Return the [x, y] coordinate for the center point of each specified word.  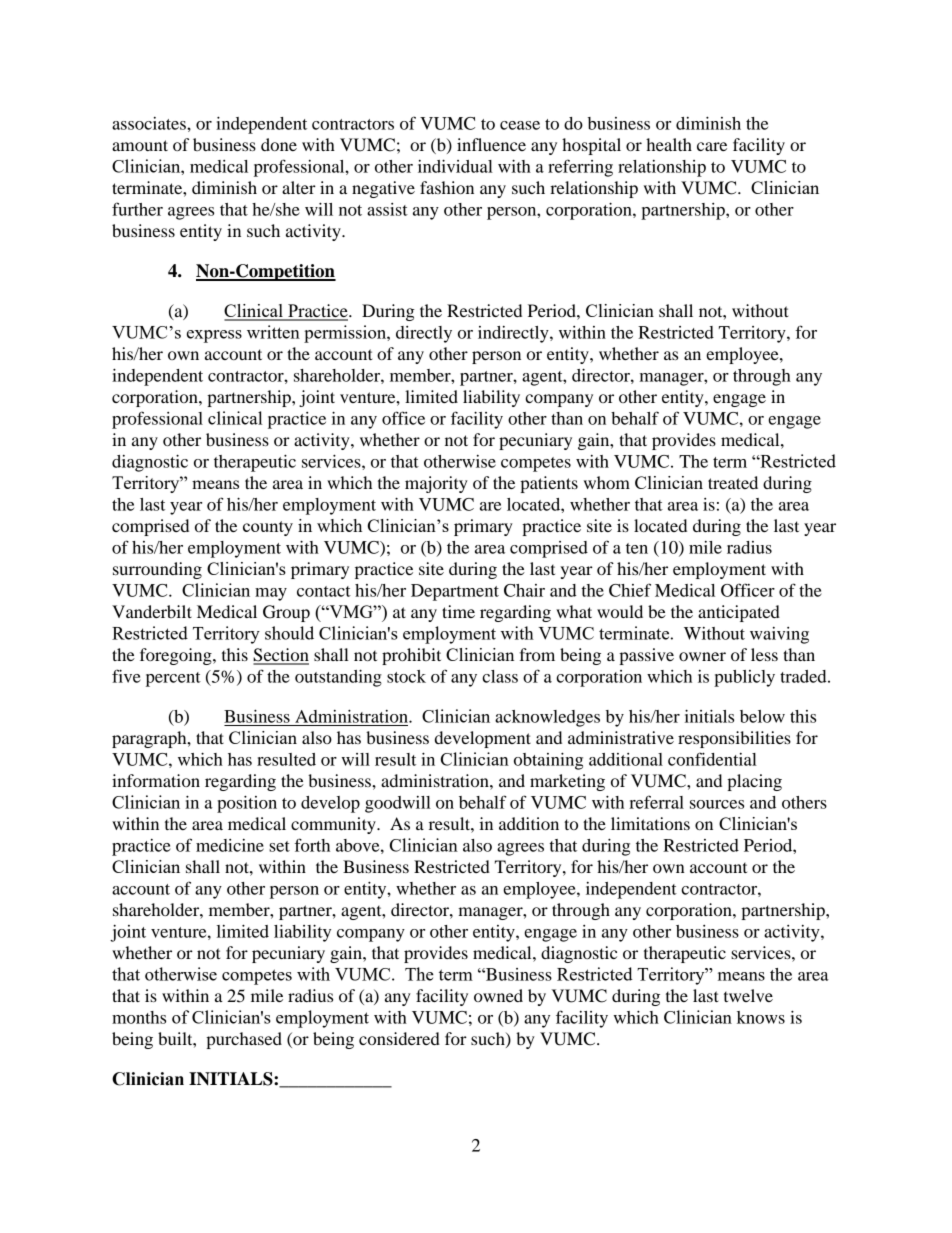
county [268, 528]
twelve [748, 995]
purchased [244, 1040]
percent [173, 679]
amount [140, 145]
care [712, 146]
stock [406, 676]
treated [733, 482]
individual [455, 166]
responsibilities [734, 739]
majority [436, 484]
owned [498, 995]
